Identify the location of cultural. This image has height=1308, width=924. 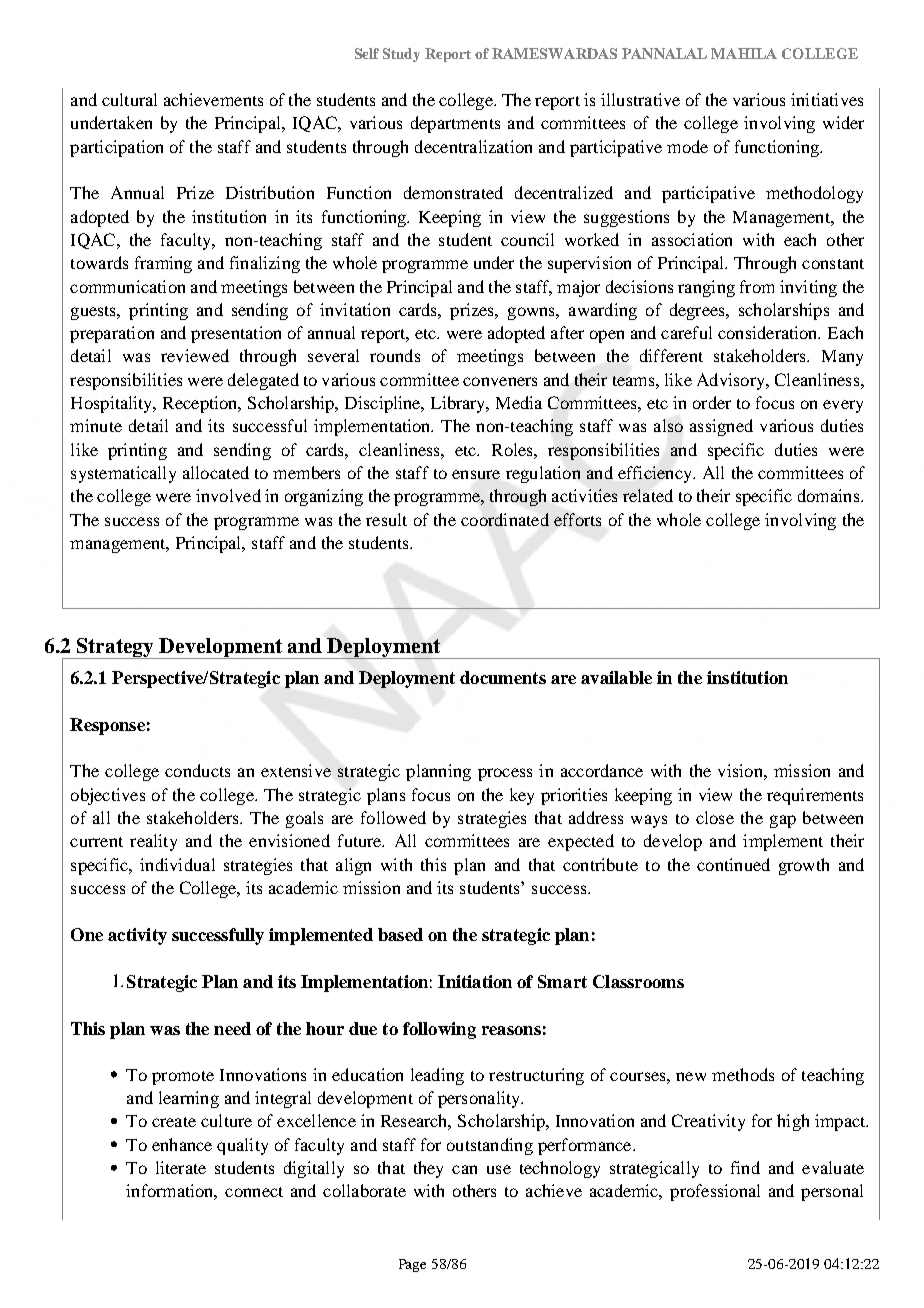
(129, 99).
